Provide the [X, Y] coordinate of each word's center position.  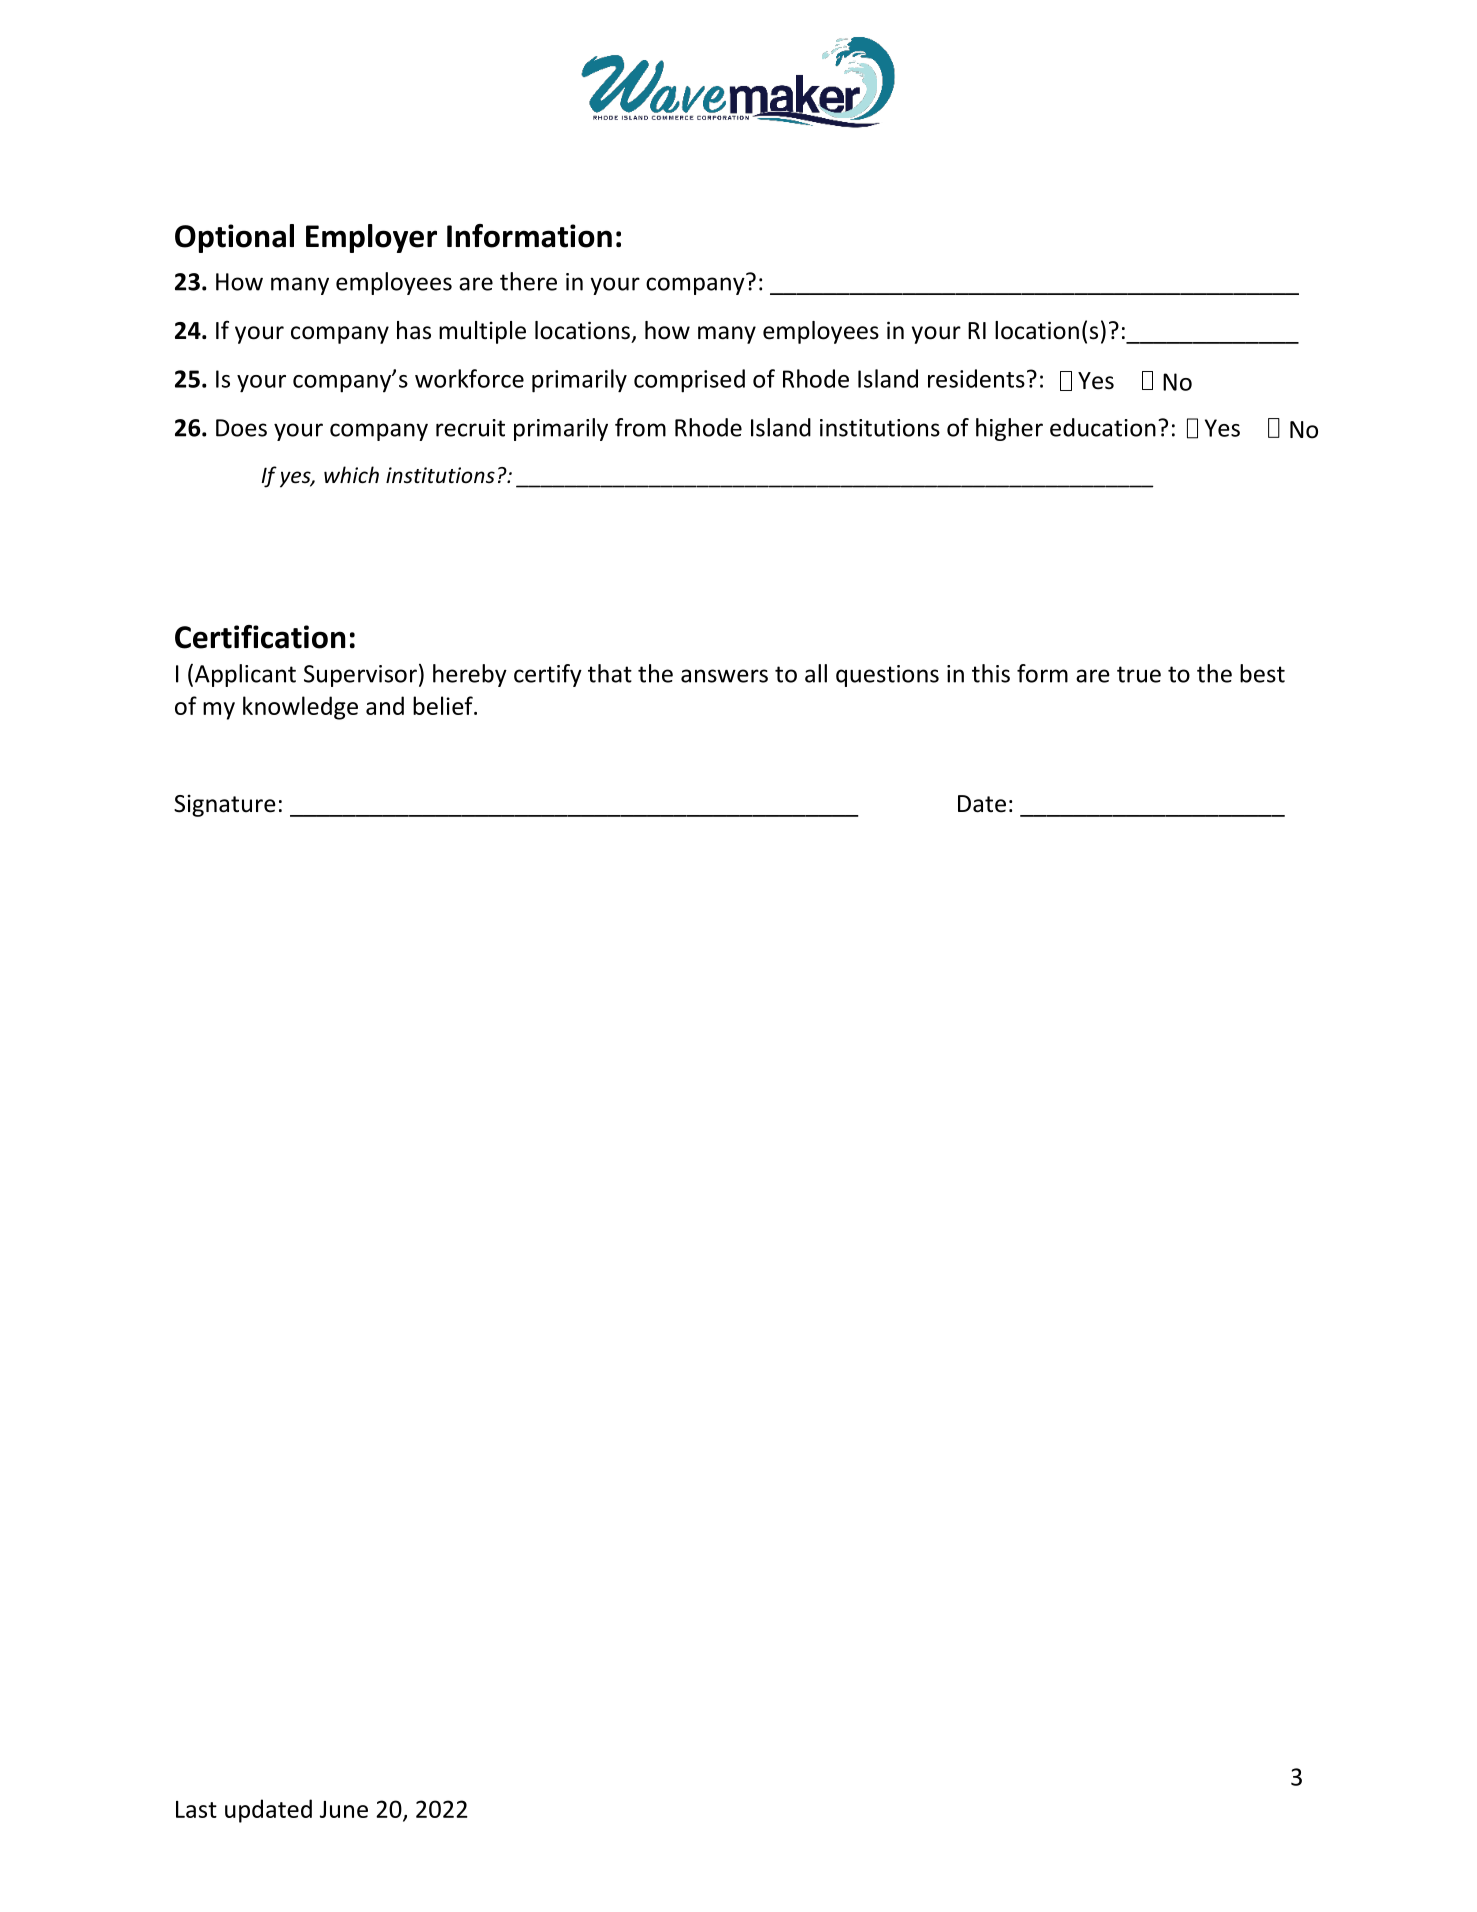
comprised [689, 381]
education [1103, 427]
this [991, 673]
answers [724, 676]
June [344, 1809]
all [816, 673]
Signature [225, 805]
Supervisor [360, 676]
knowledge [300, 708]
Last [196, 1809]
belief [444, 705]
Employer [371, 238]
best [1262, 673]
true [1139, 674]
